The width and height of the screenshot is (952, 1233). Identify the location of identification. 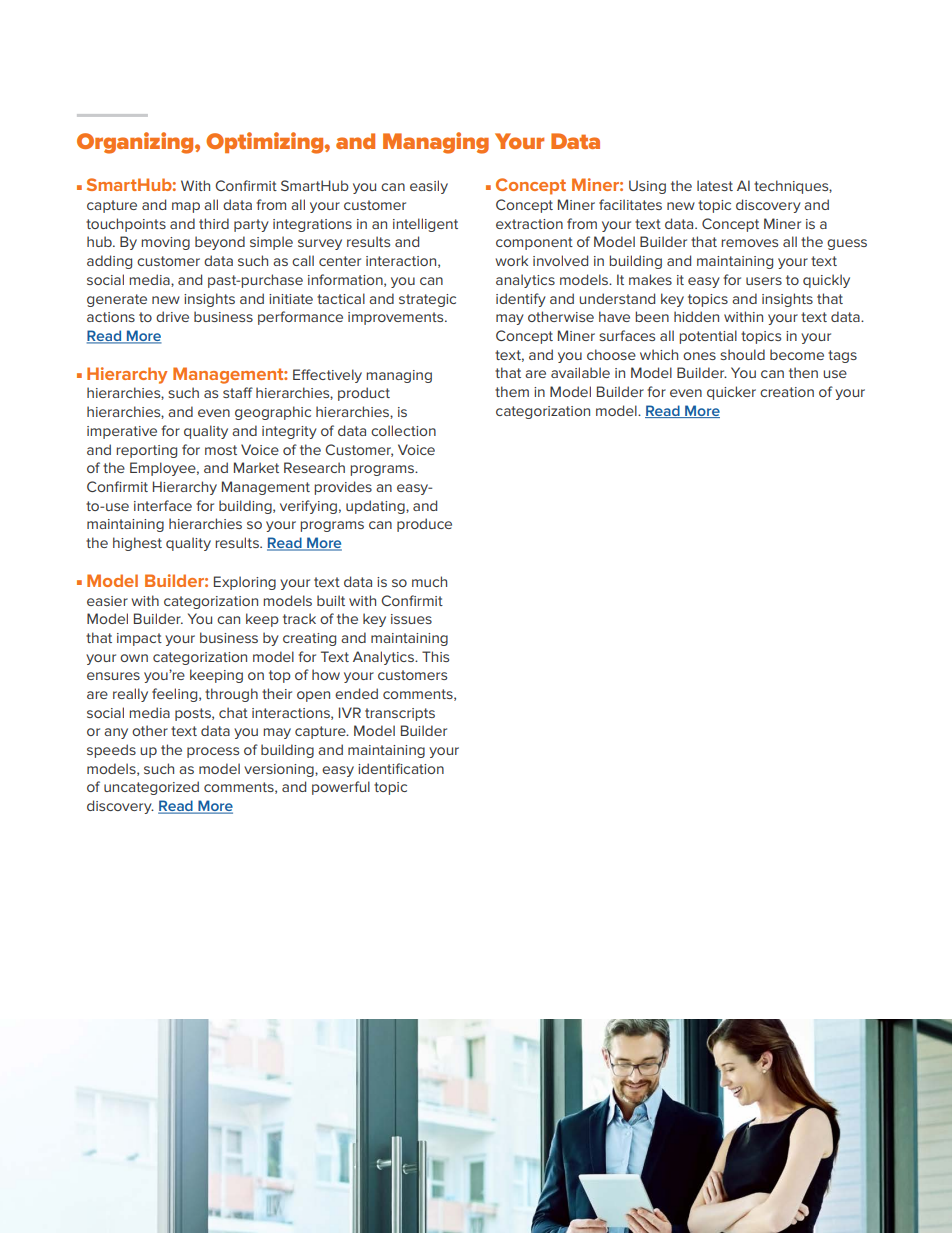
(401, 768).
